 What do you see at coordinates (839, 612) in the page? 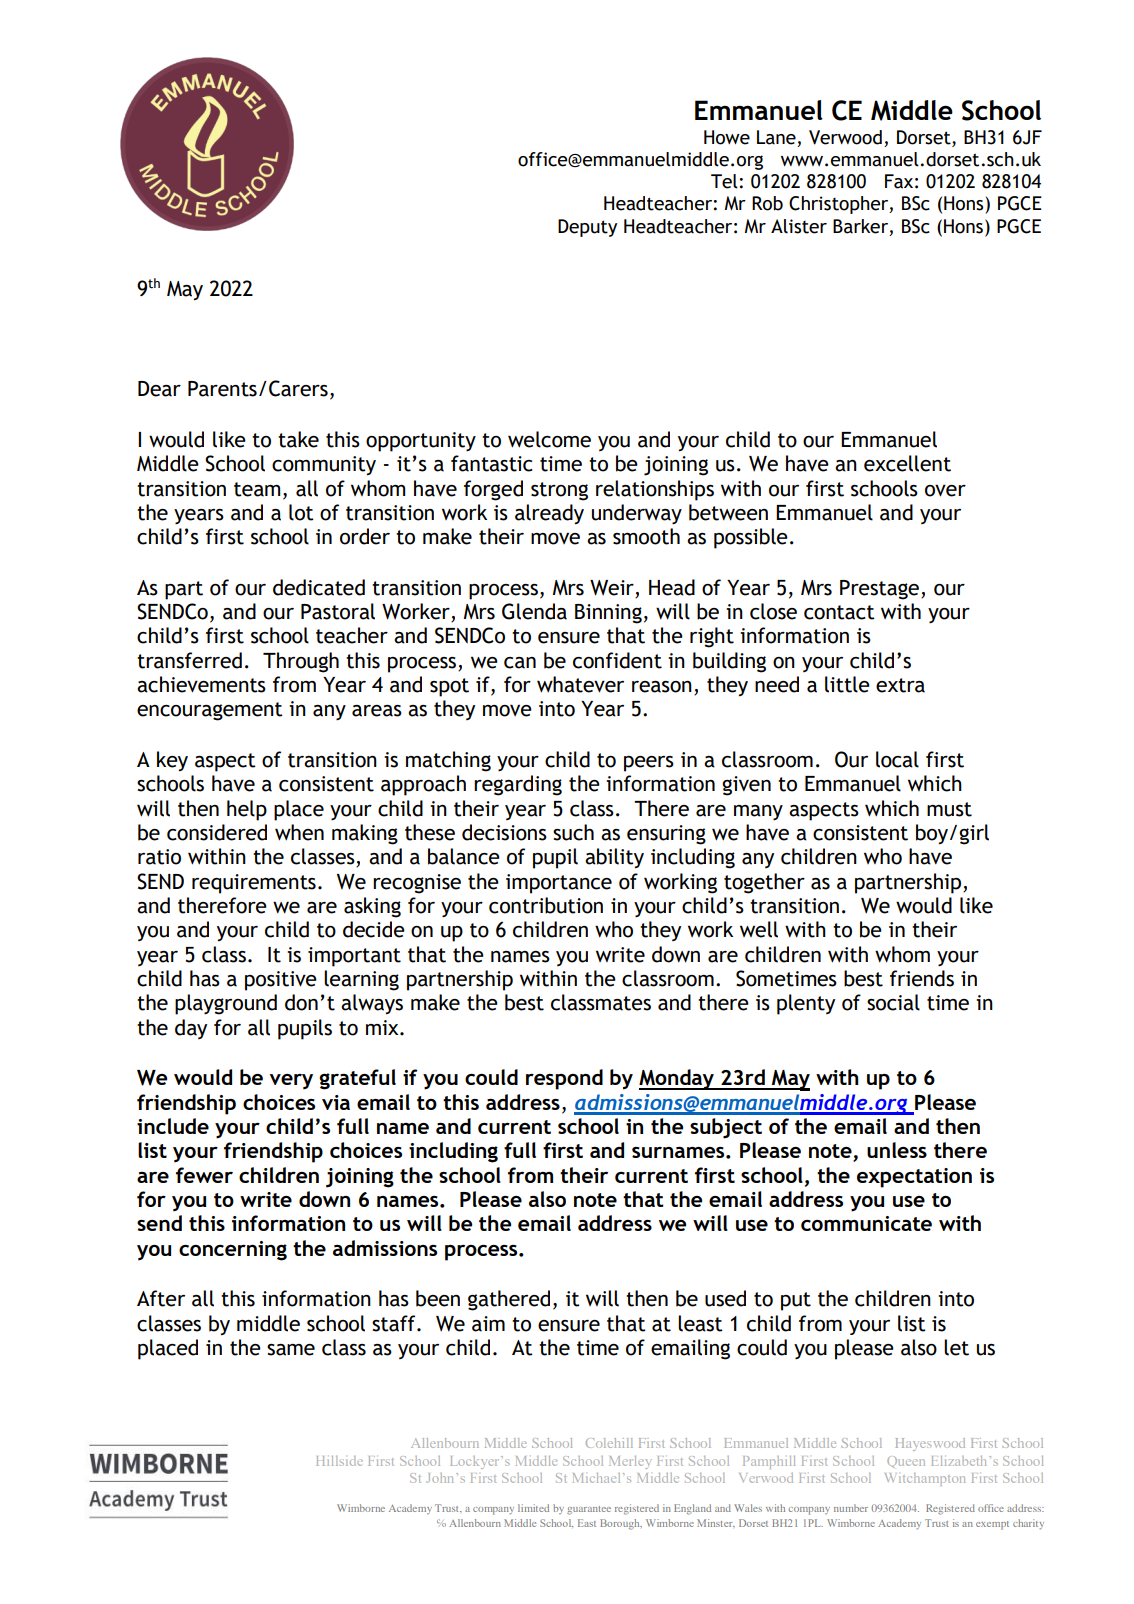
I see `contact` at bounding box center [839, 612].
